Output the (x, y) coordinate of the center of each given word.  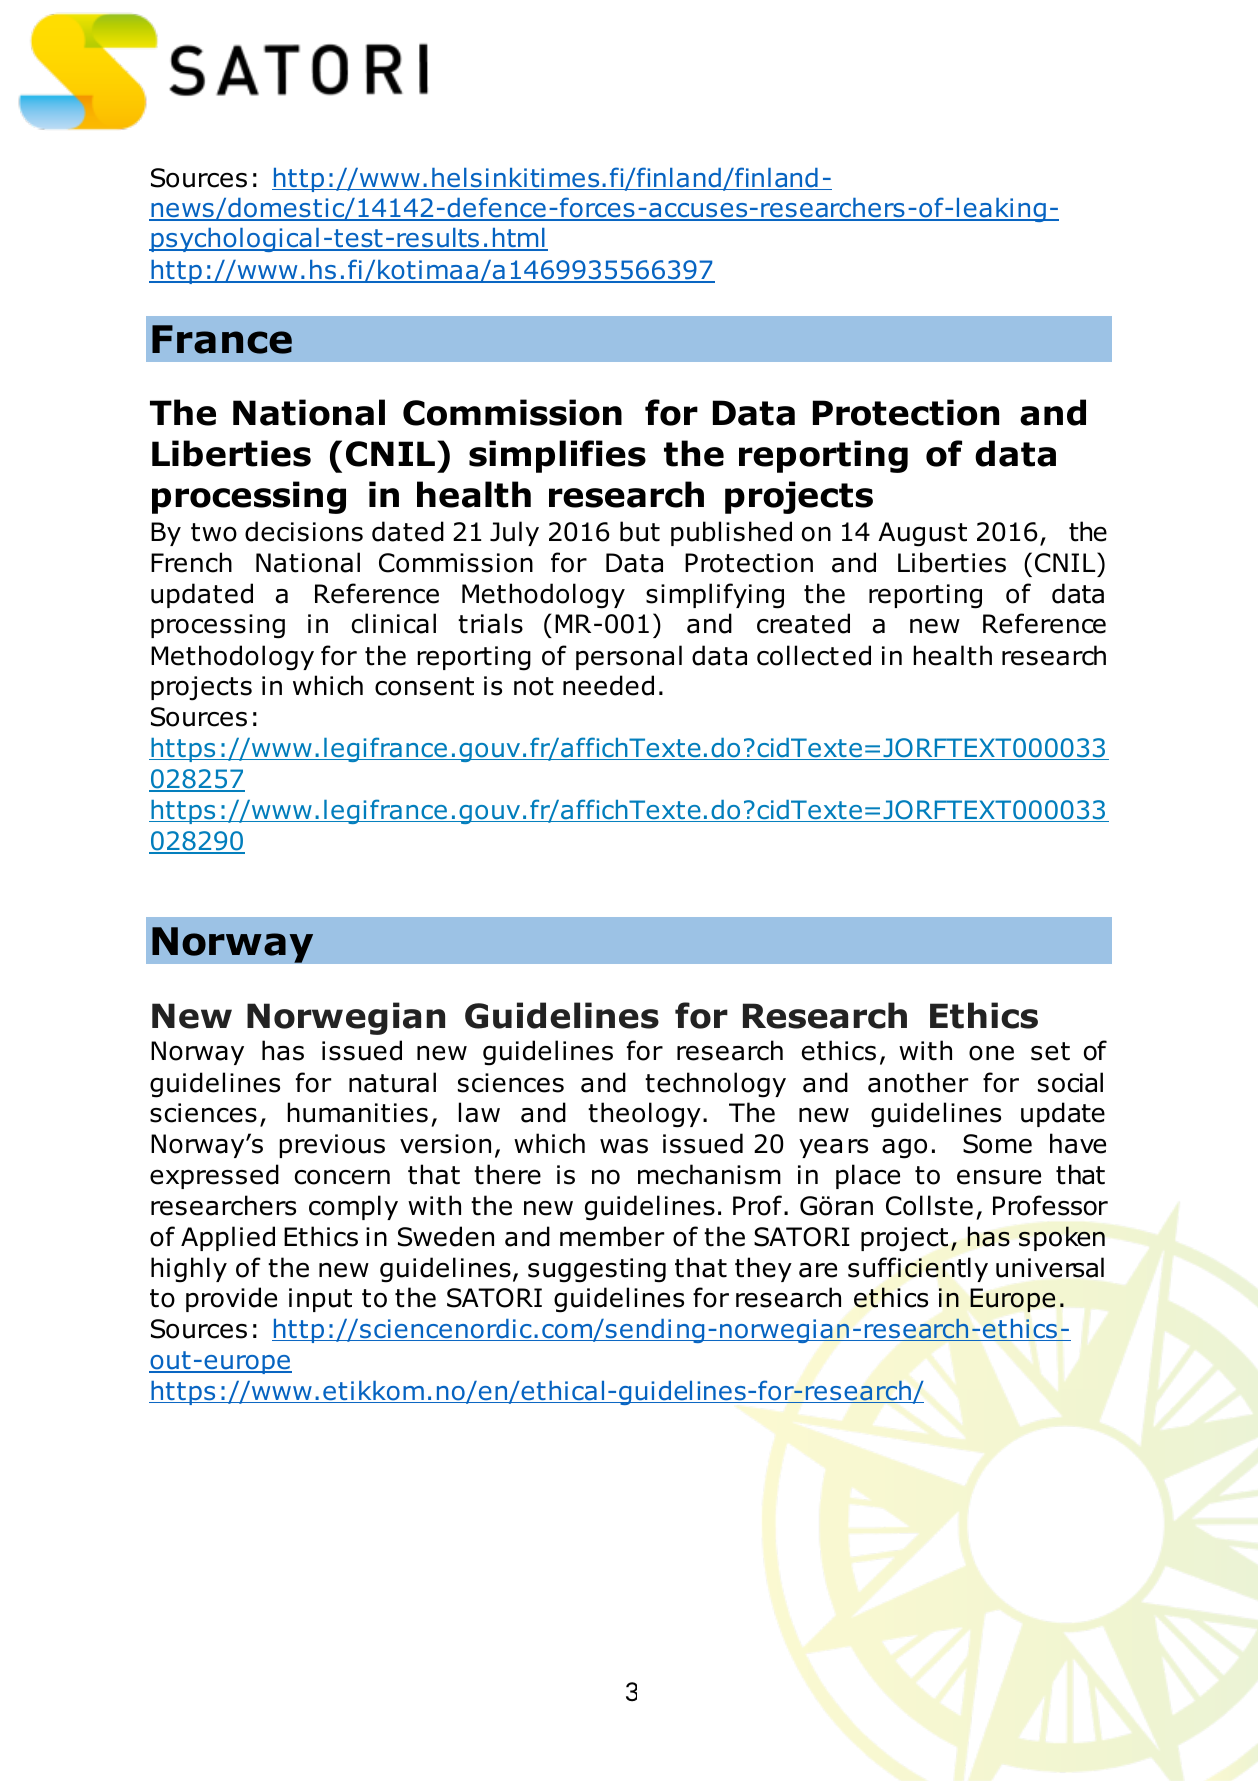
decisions (304, 531)
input (320, 1300)
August (922, 534)
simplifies (557, 456)
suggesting (597, 1270)
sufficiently (918, 1269)
